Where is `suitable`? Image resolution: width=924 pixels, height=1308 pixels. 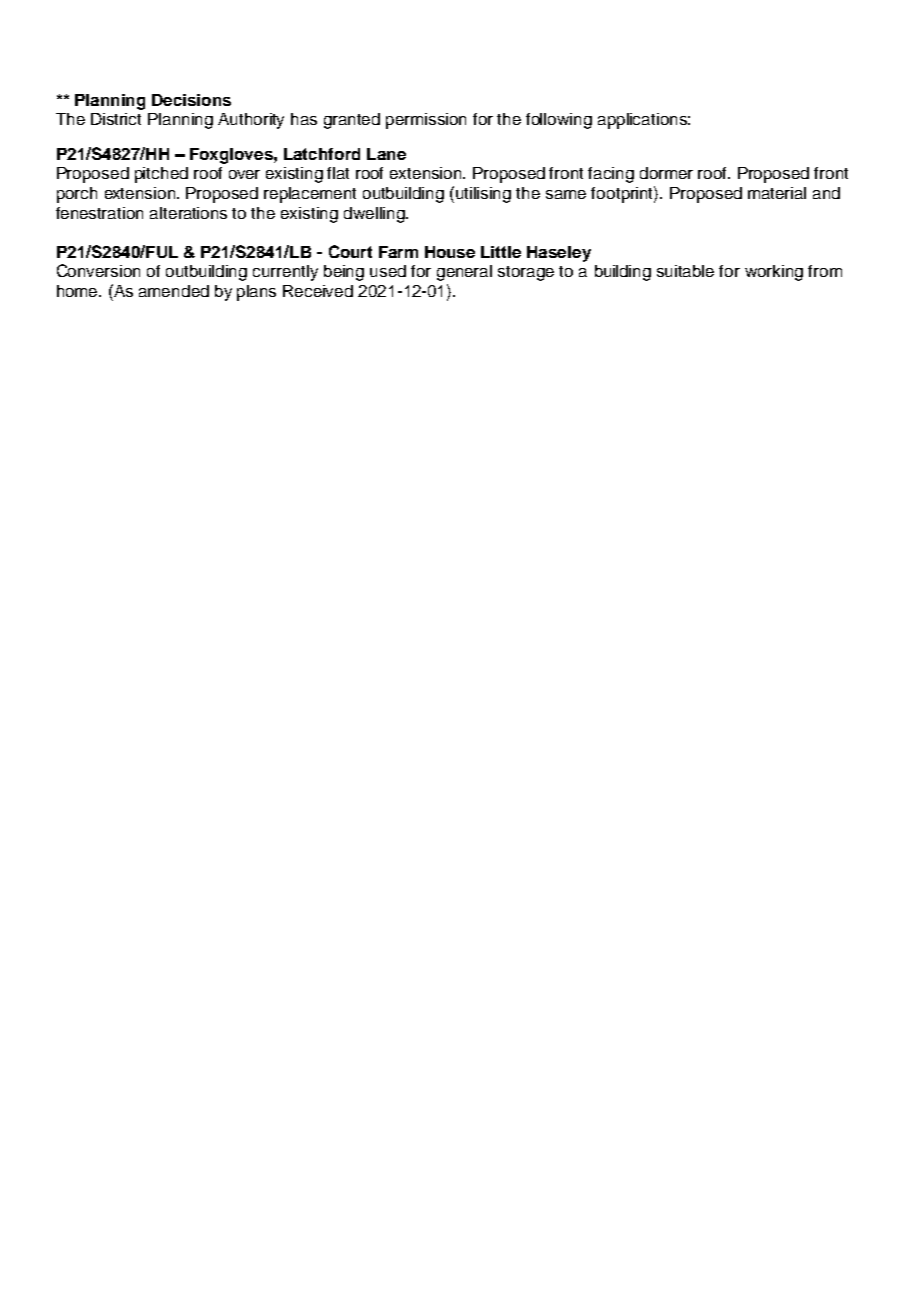 suitable is located at coordinates (685, 271).
